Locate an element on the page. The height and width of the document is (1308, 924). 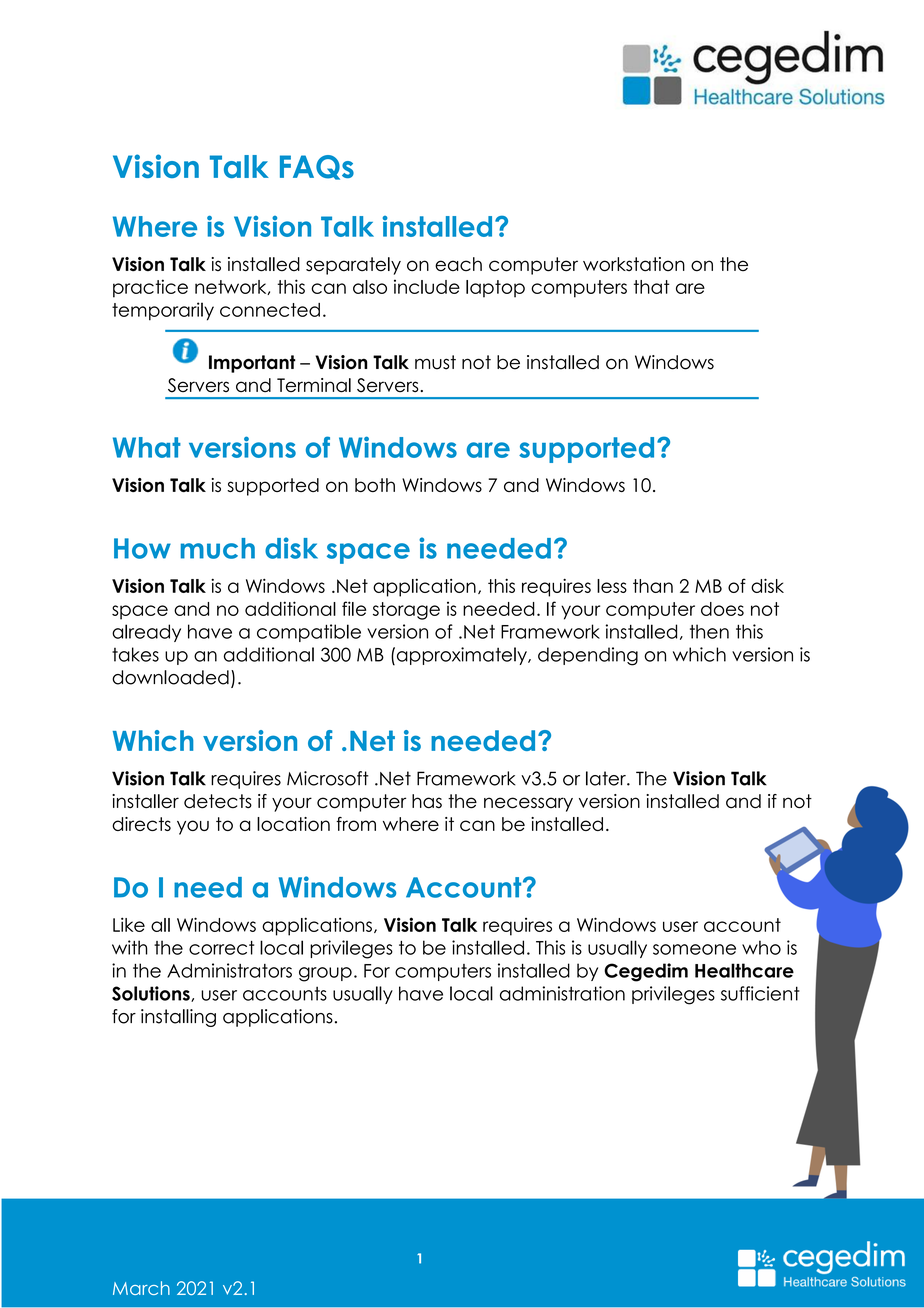
include is located at coordinates (427, 286).
